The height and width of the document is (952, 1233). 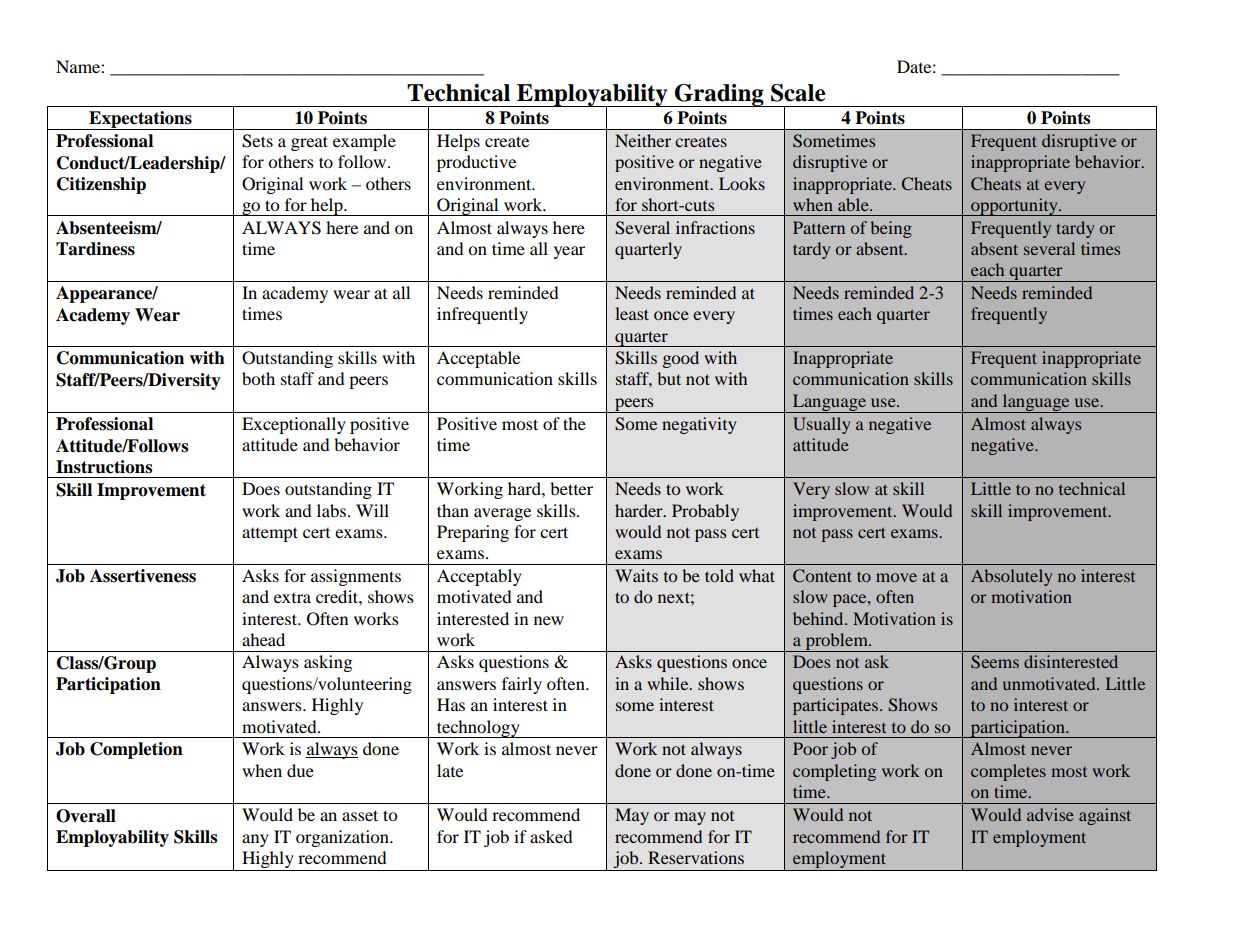 What do you see at coordinates (571, 488) in the document?
I see `better` at bounding box center [571, 488].
